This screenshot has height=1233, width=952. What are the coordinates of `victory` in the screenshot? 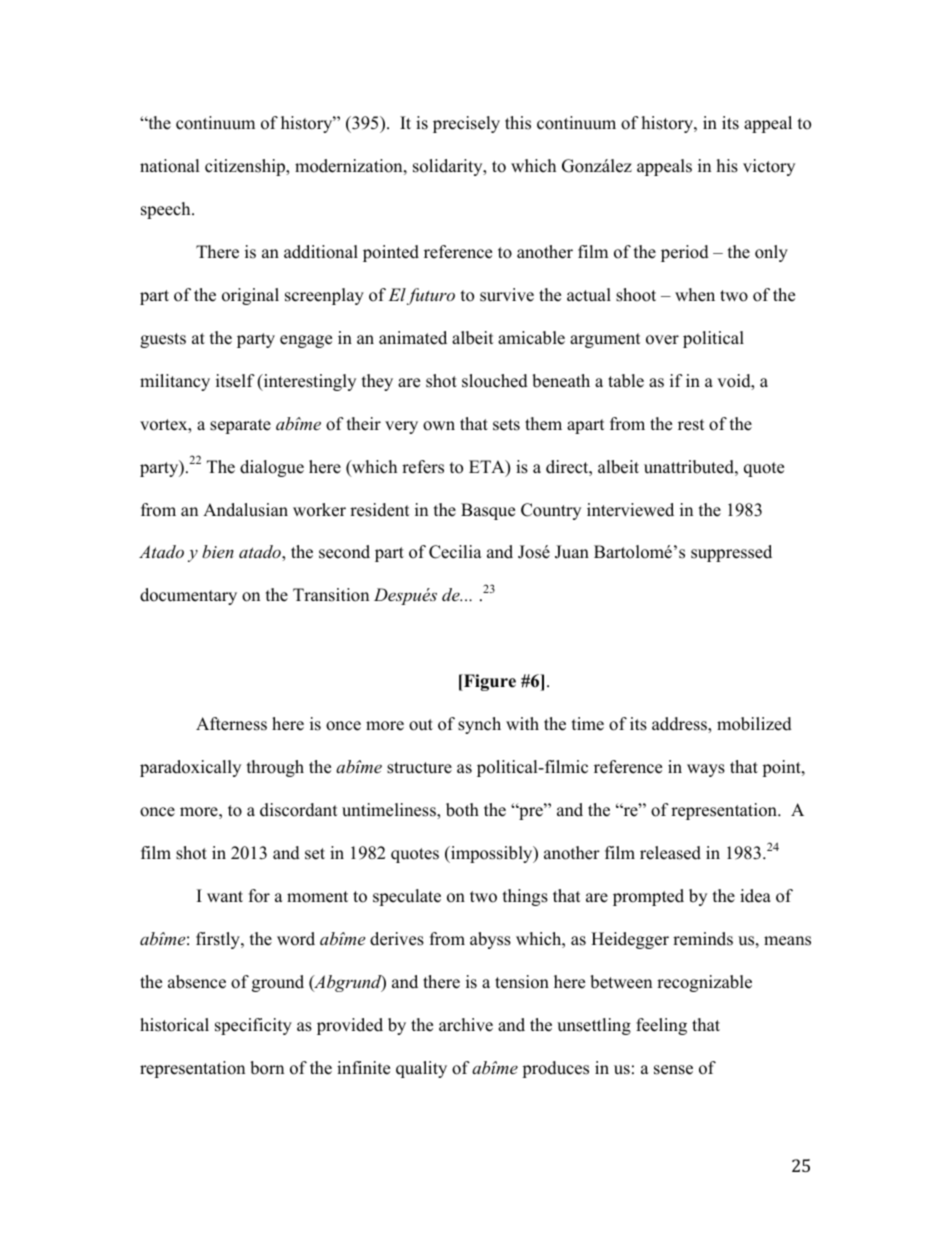 It's located at (769, 167).
